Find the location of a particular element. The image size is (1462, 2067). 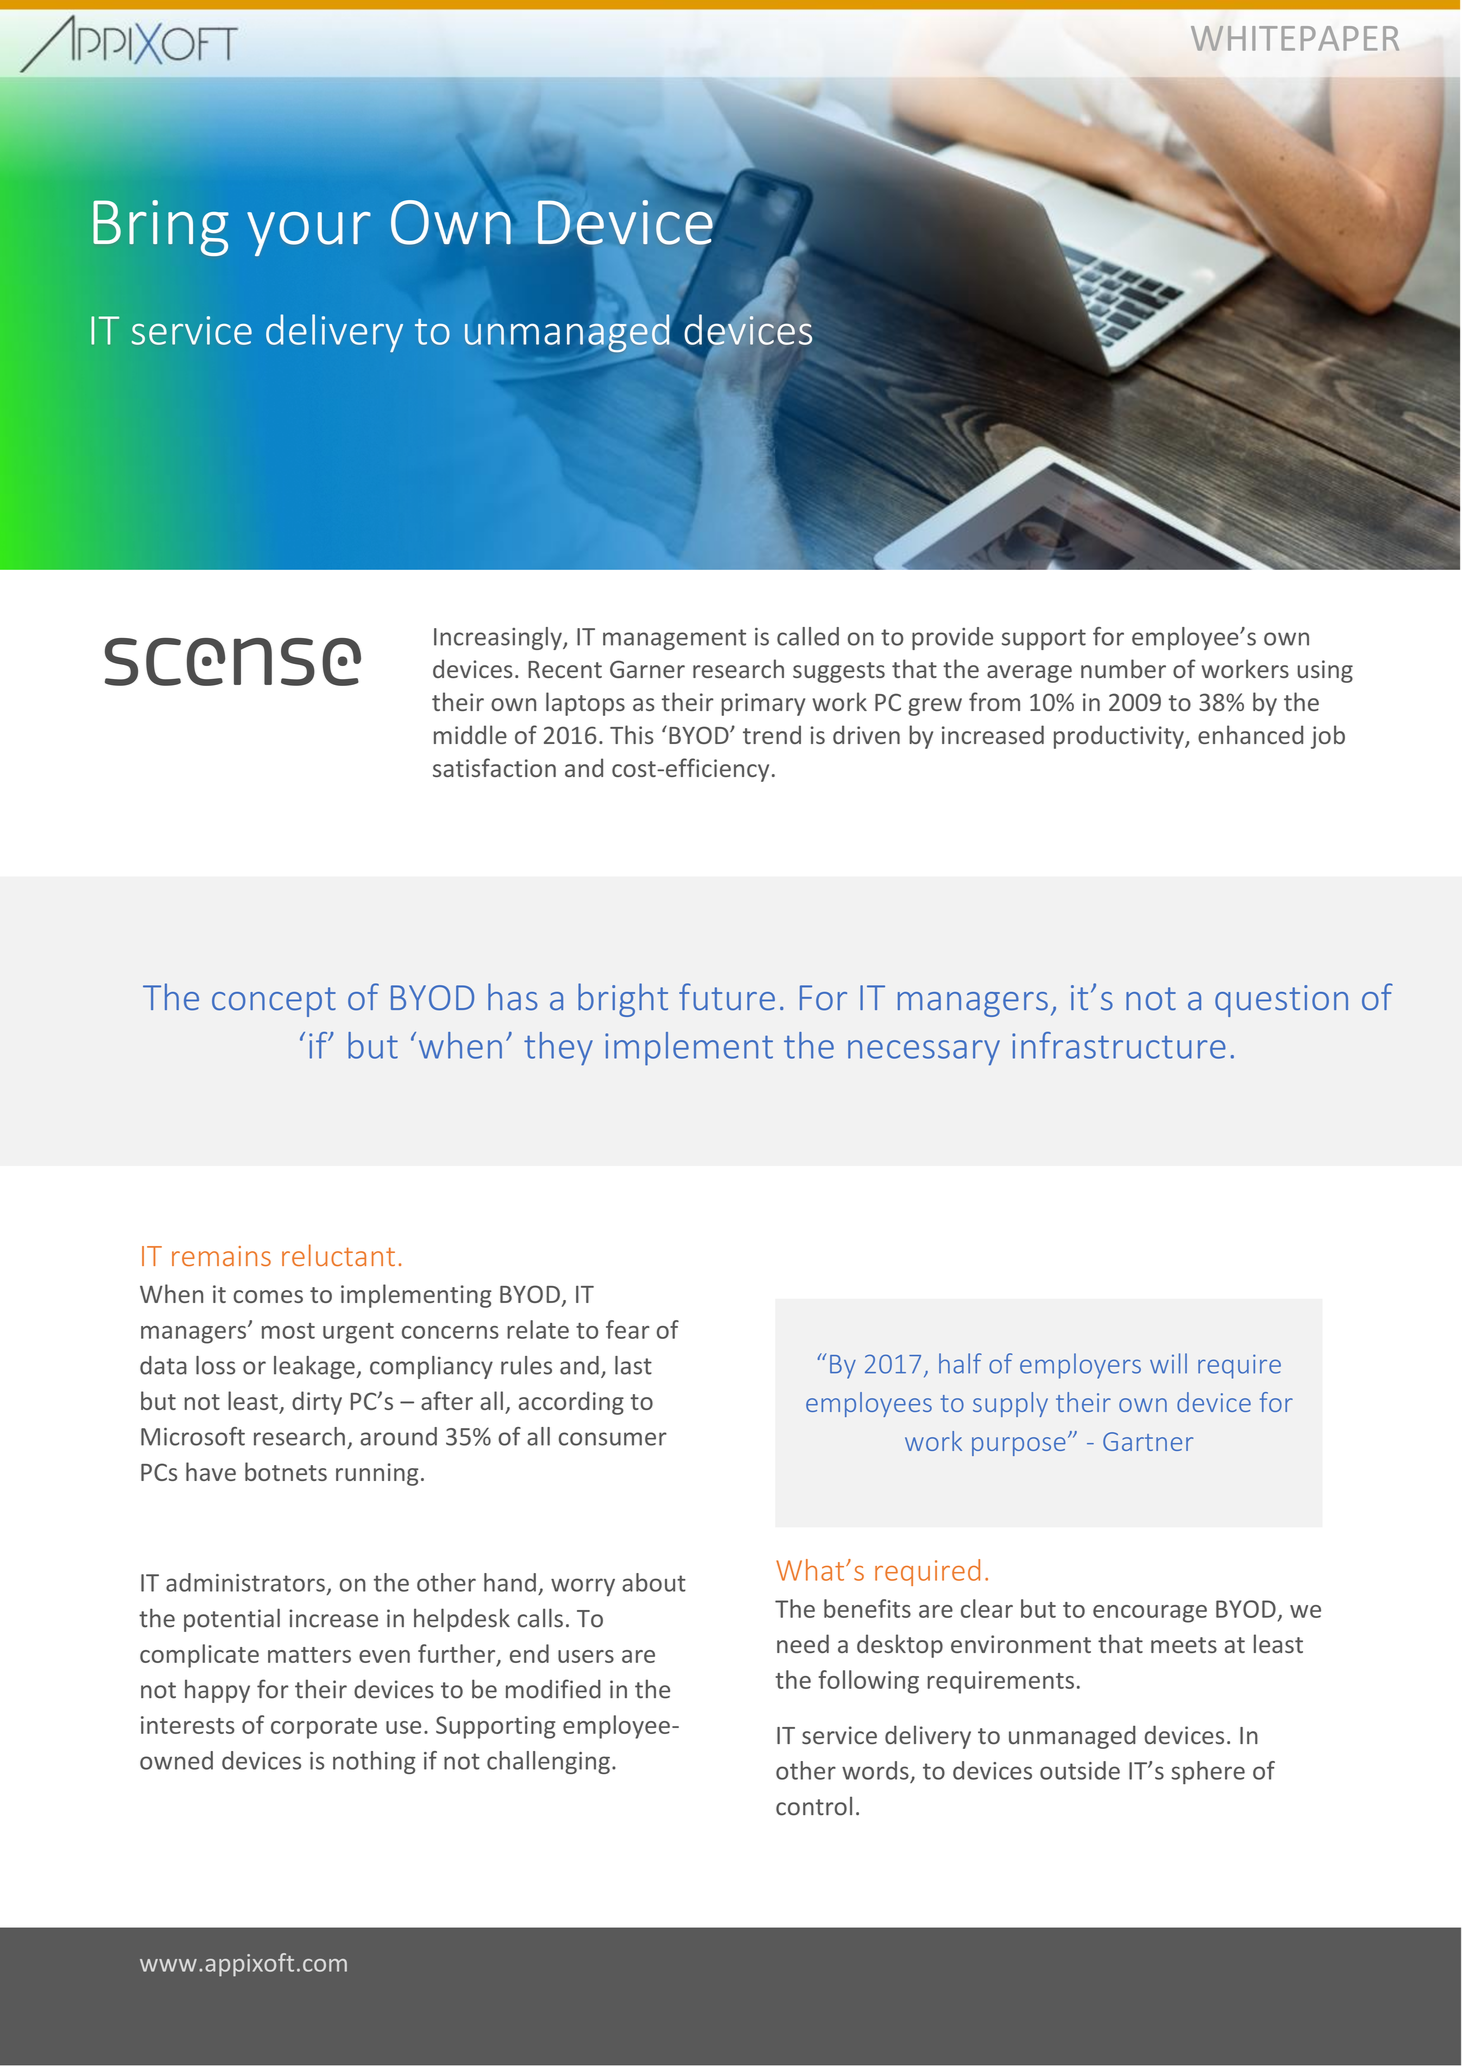

last is located at coordinates (633, 1365).
